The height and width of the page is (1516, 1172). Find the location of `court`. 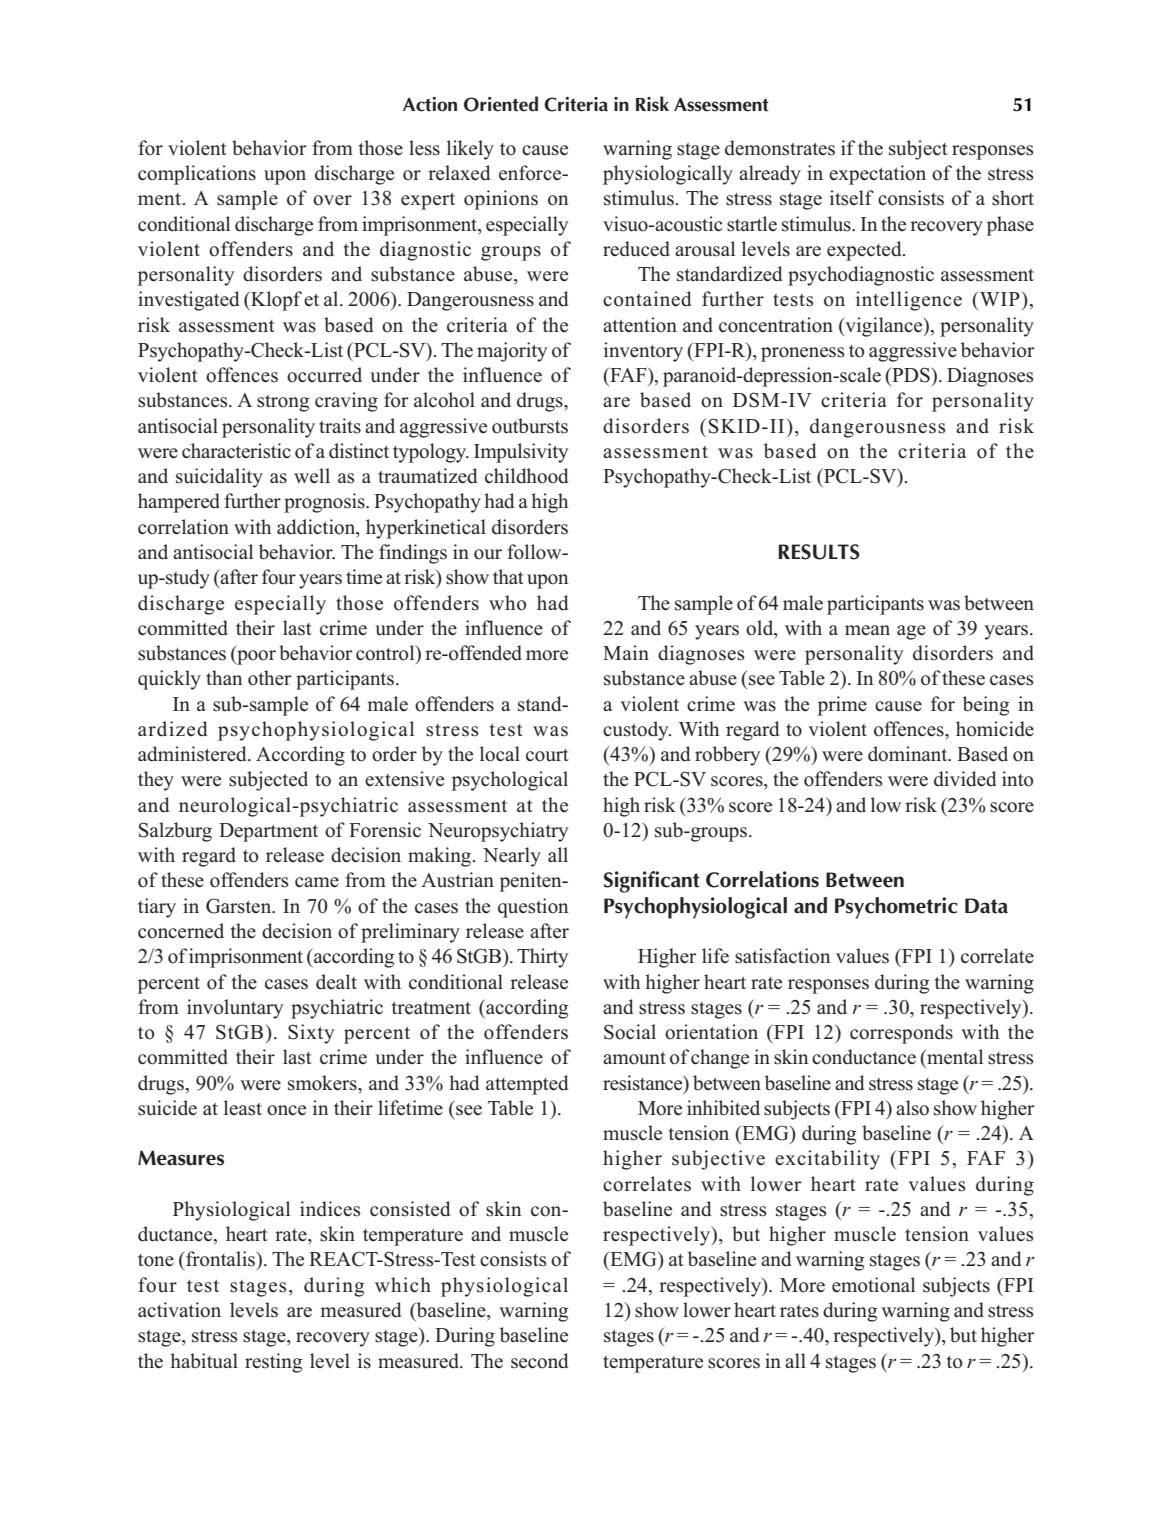

court is located at coordinates (547, 755).
